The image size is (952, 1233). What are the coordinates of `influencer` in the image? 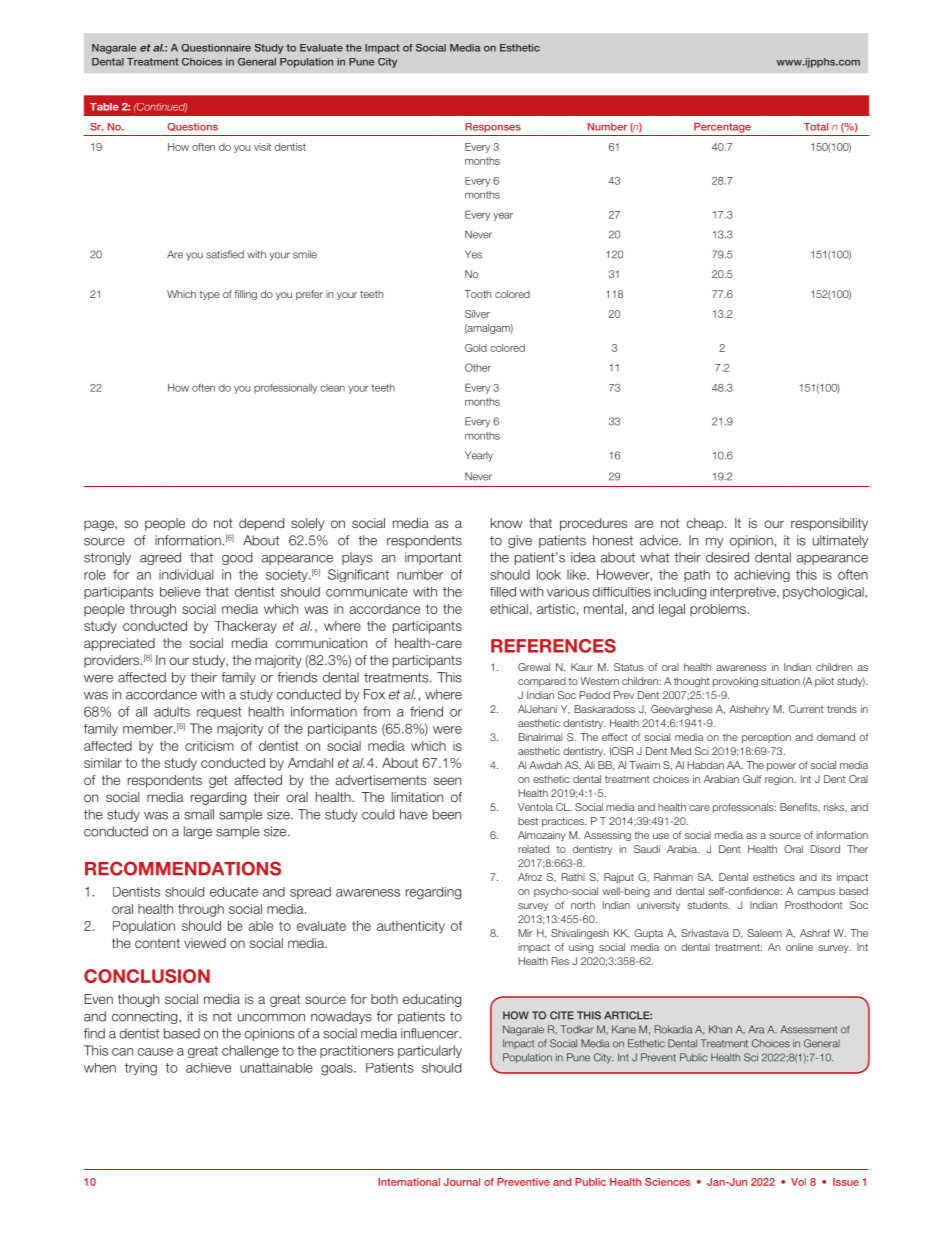 It's located at (431, 1033).
